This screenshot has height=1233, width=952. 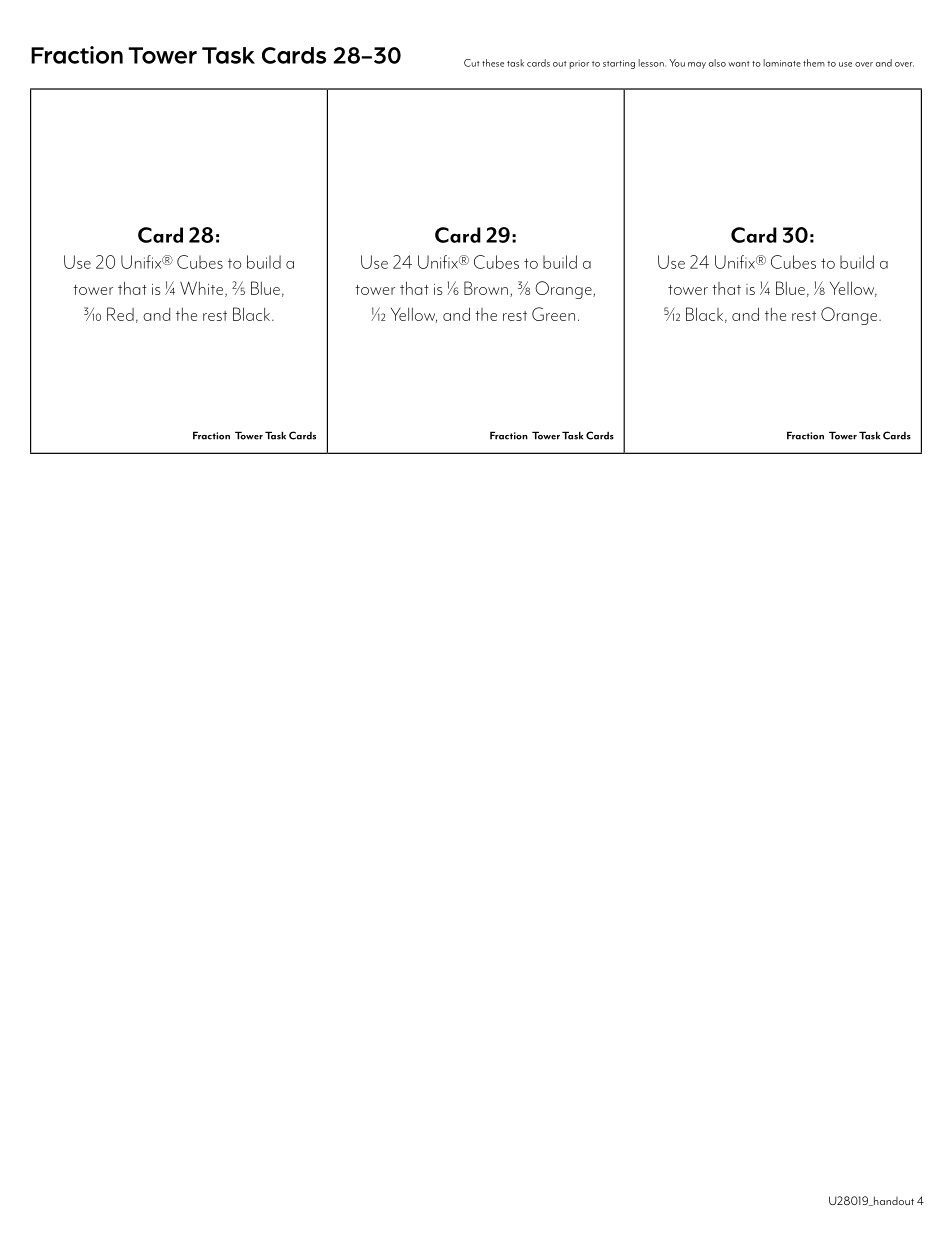 I want to click on You, so click(x=677, y=63).
